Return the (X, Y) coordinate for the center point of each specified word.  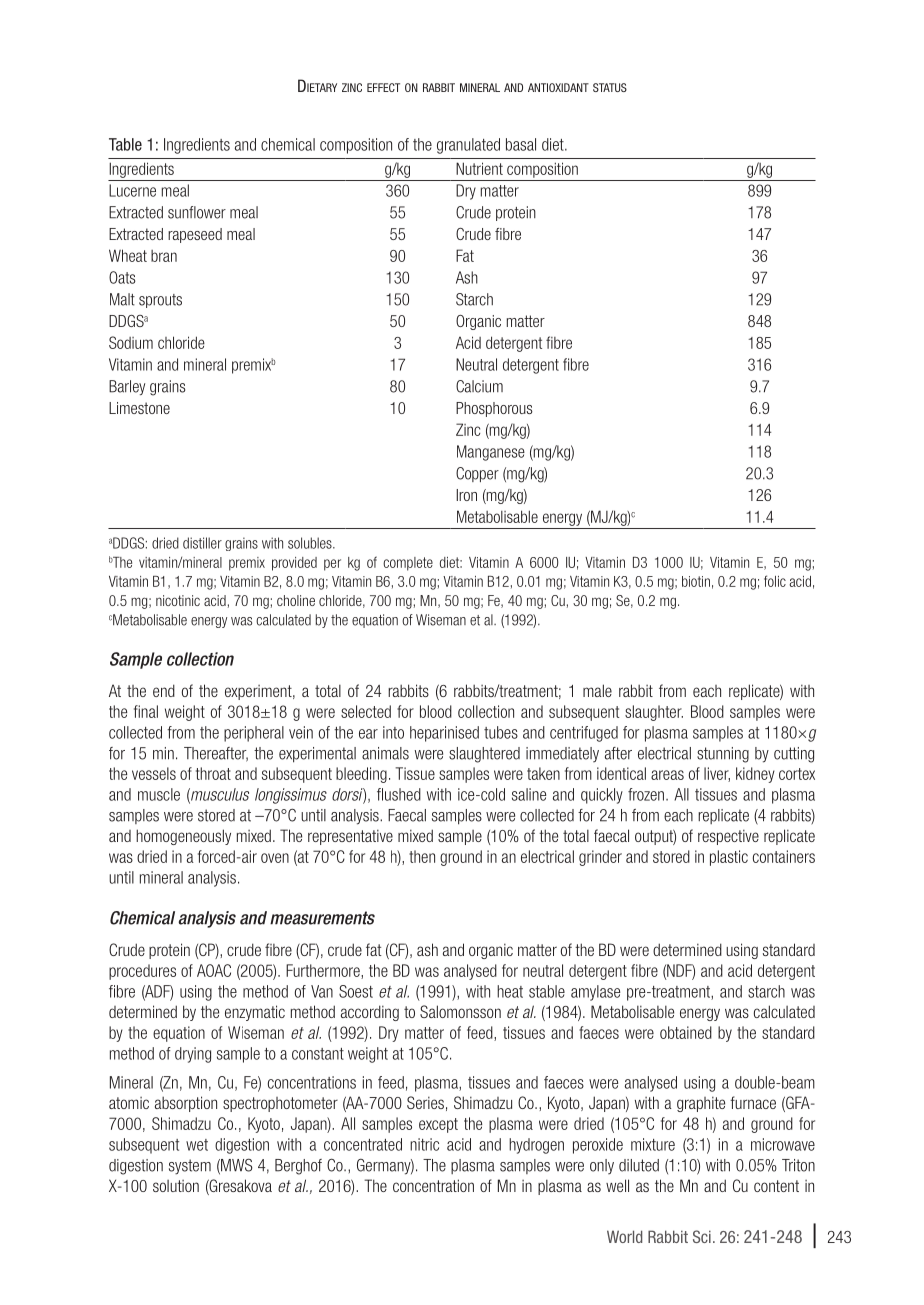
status (610, 87)
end (164, 690)
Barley (127, 387)
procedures (142, 972)
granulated (468, 146)
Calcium (479, 386)
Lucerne (132, 190)
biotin (696, 581)
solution (176, 1186)
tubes (501, 732)
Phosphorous (494, 409)
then (422, 856)
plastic (729, 858)
